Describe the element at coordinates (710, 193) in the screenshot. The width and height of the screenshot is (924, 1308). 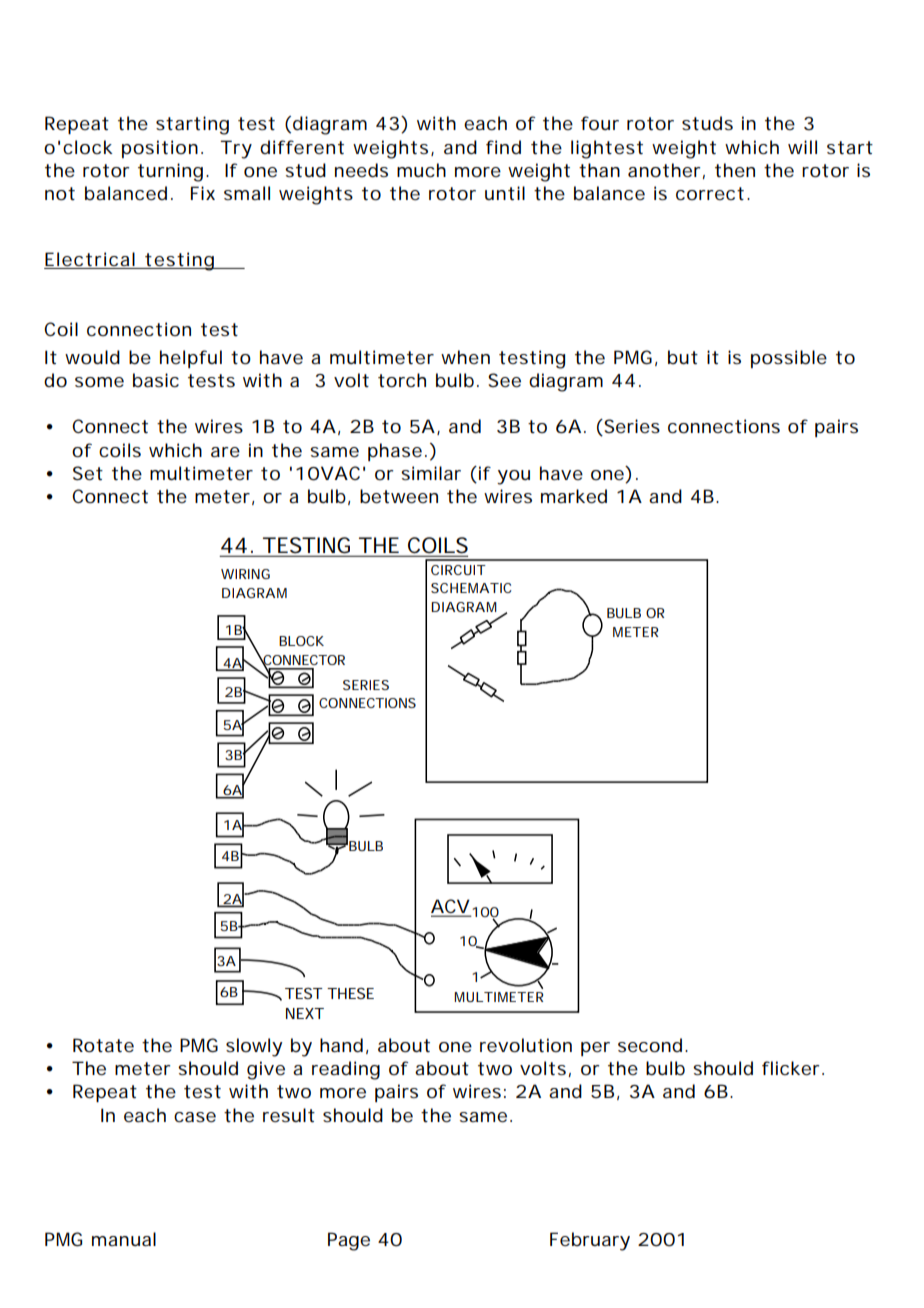
I see `correct` at that location.
